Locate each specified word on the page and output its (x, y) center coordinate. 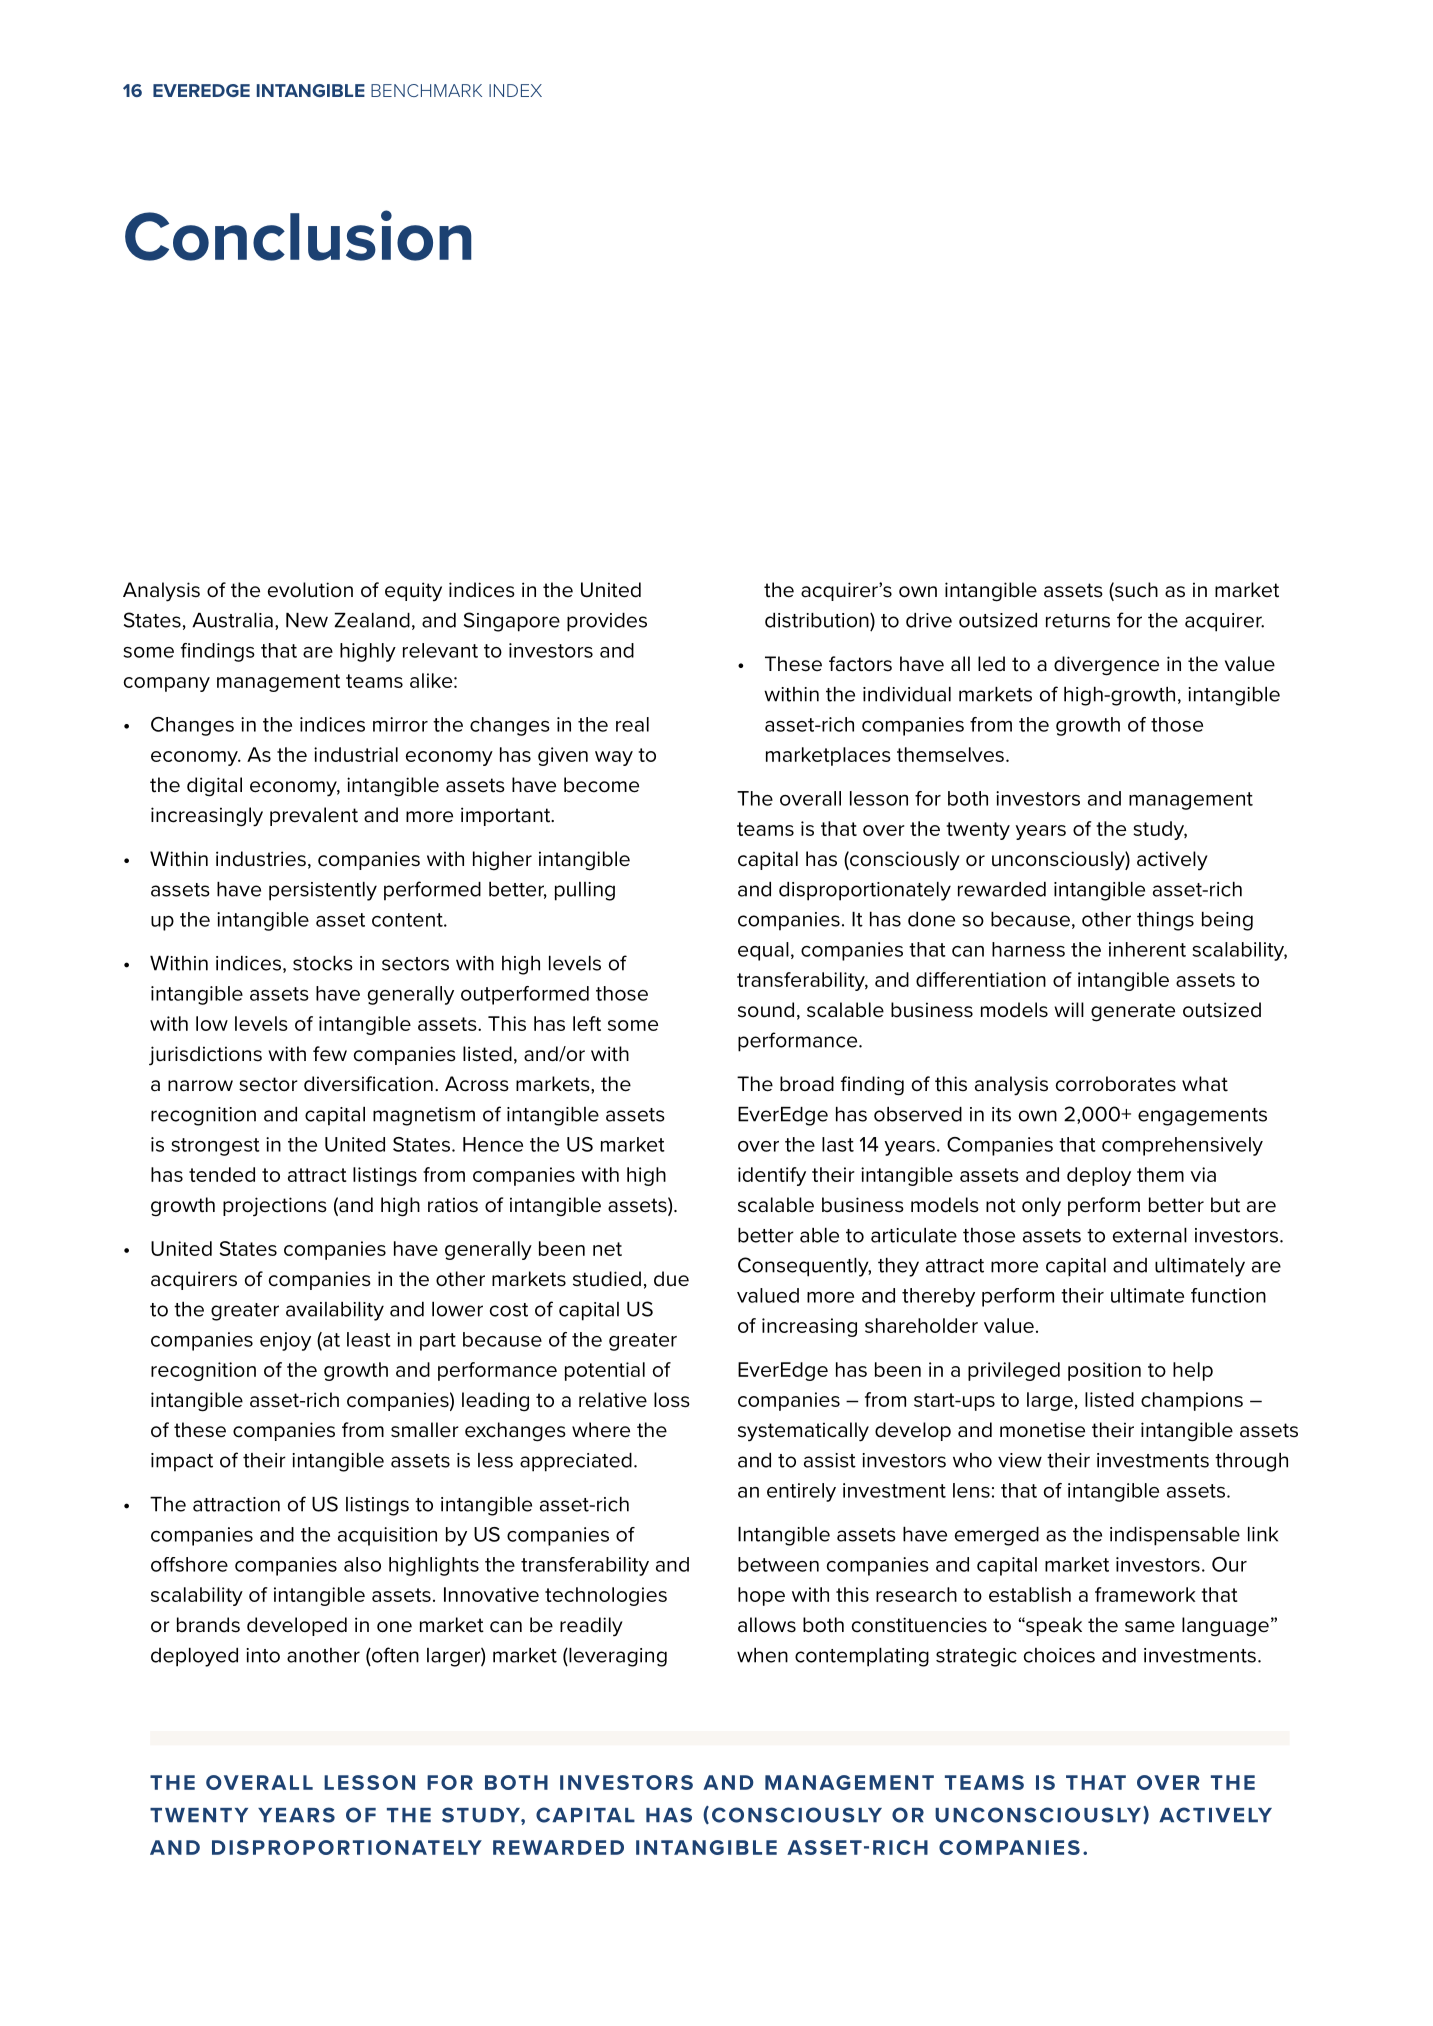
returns (1078, 621)
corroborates (1116, 1084)
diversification (368, 1084)
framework (1145, 1594)
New (307, 620)
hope (761, 1596)
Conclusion (298, 235)
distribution (818, 620)
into (263, 1655)
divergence (1106, 666)
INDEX (515, 90)
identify (772, 1176)
